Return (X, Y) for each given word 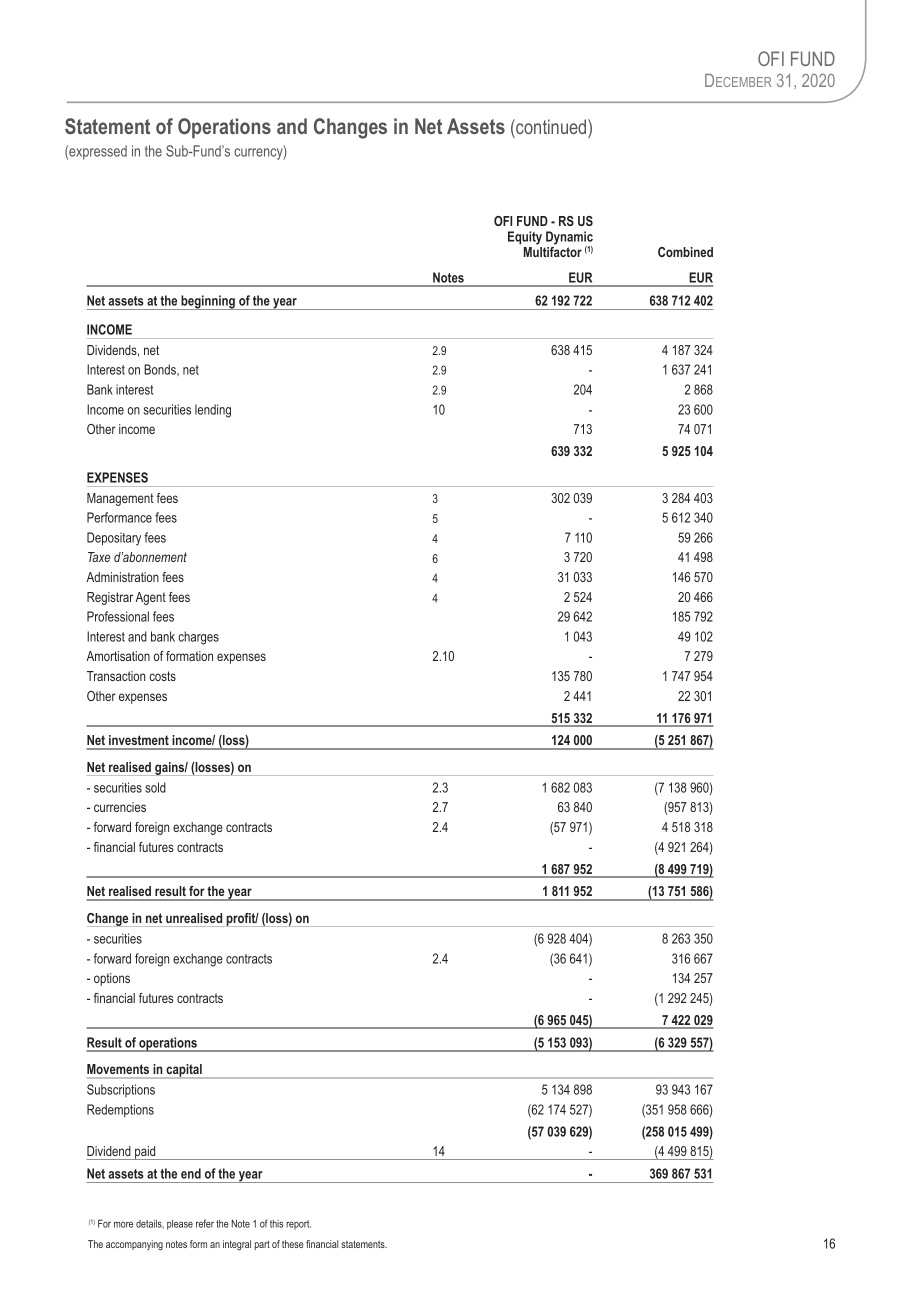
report (298, 1225)
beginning (208, 302)
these (293, 1244)
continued (551, 126)
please (180, 1225)
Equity (525, 238)
